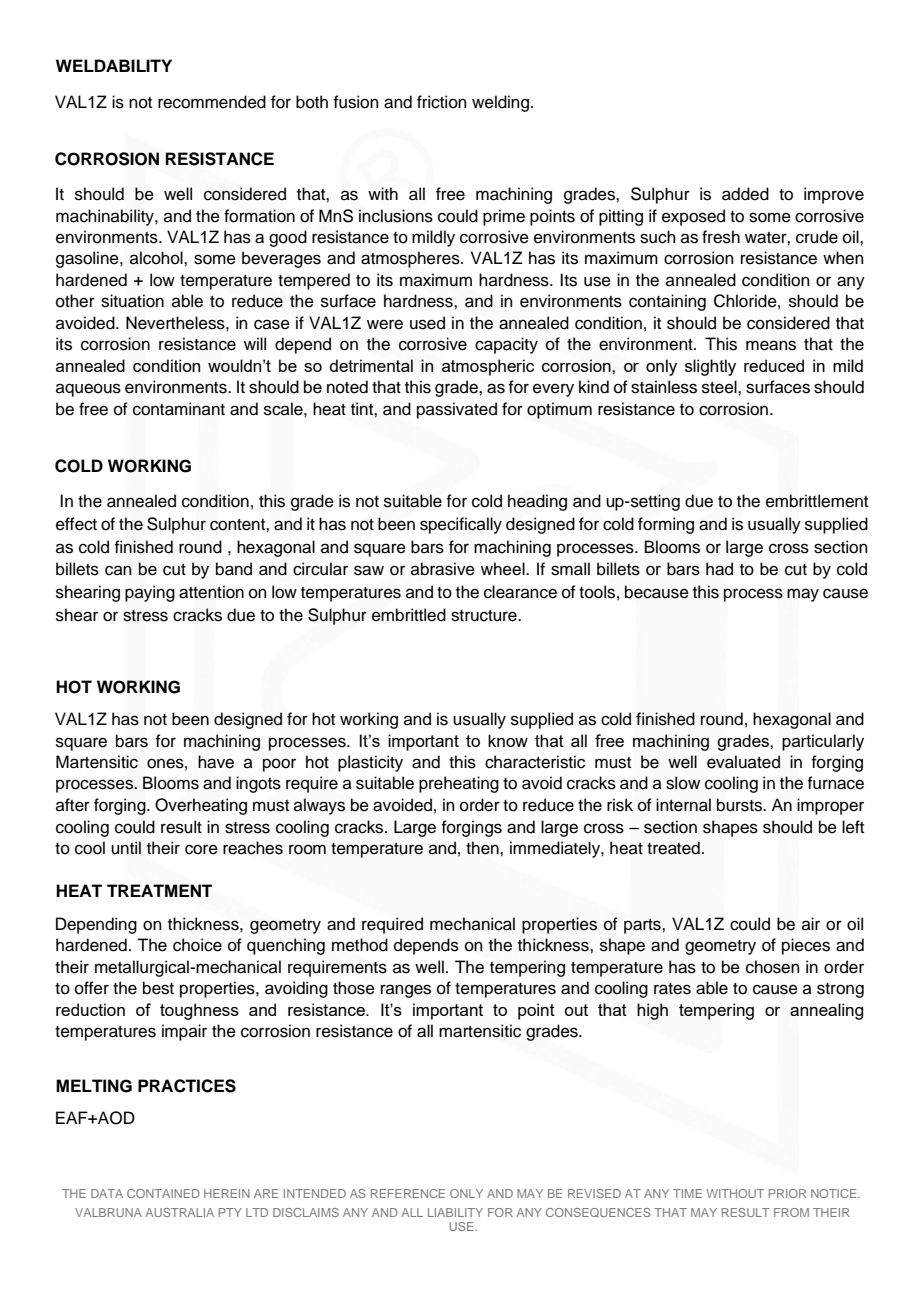  I want to click on contaminant, so click(179, 409).
